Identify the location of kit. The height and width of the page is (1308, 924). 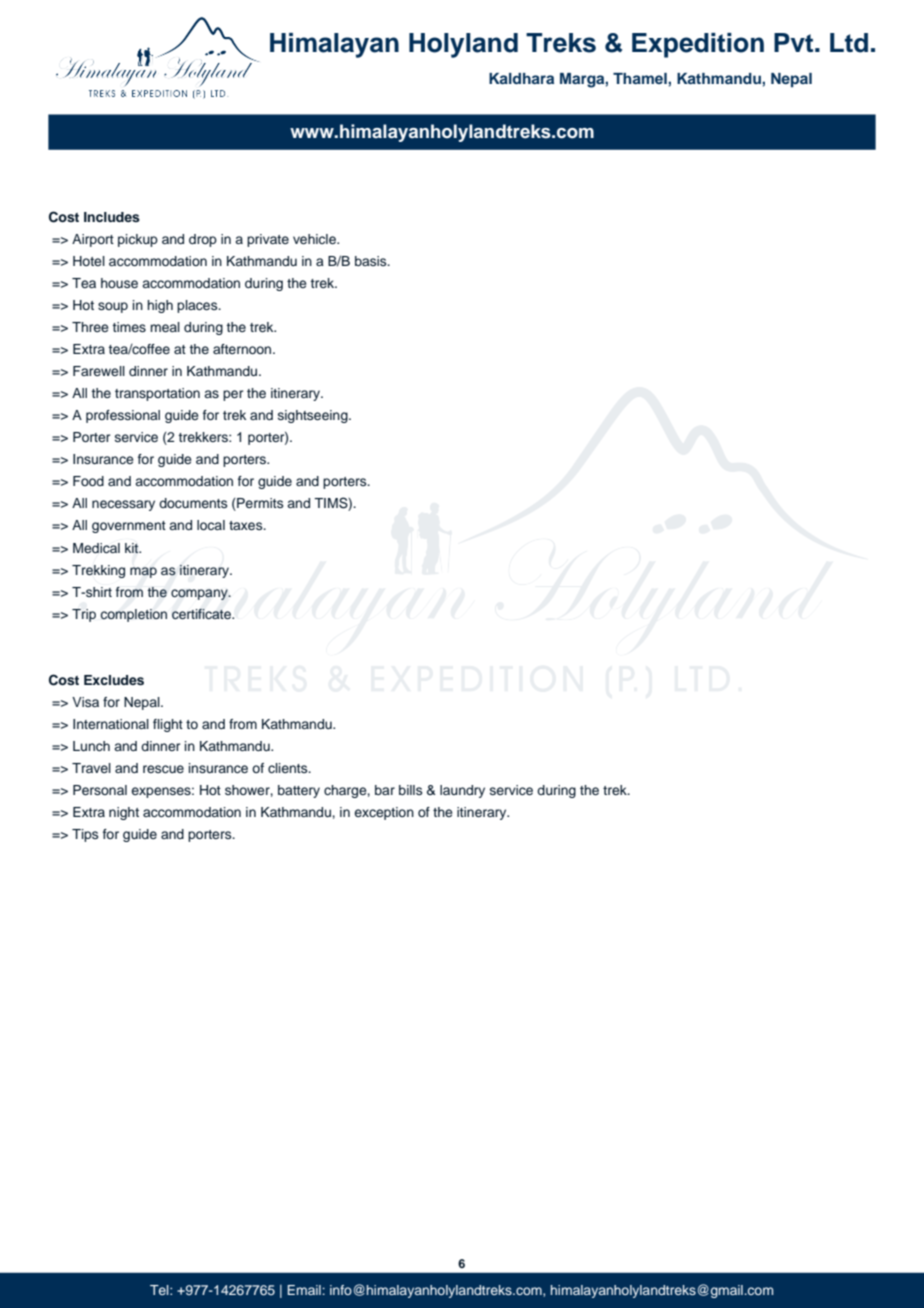
(133, 548).
